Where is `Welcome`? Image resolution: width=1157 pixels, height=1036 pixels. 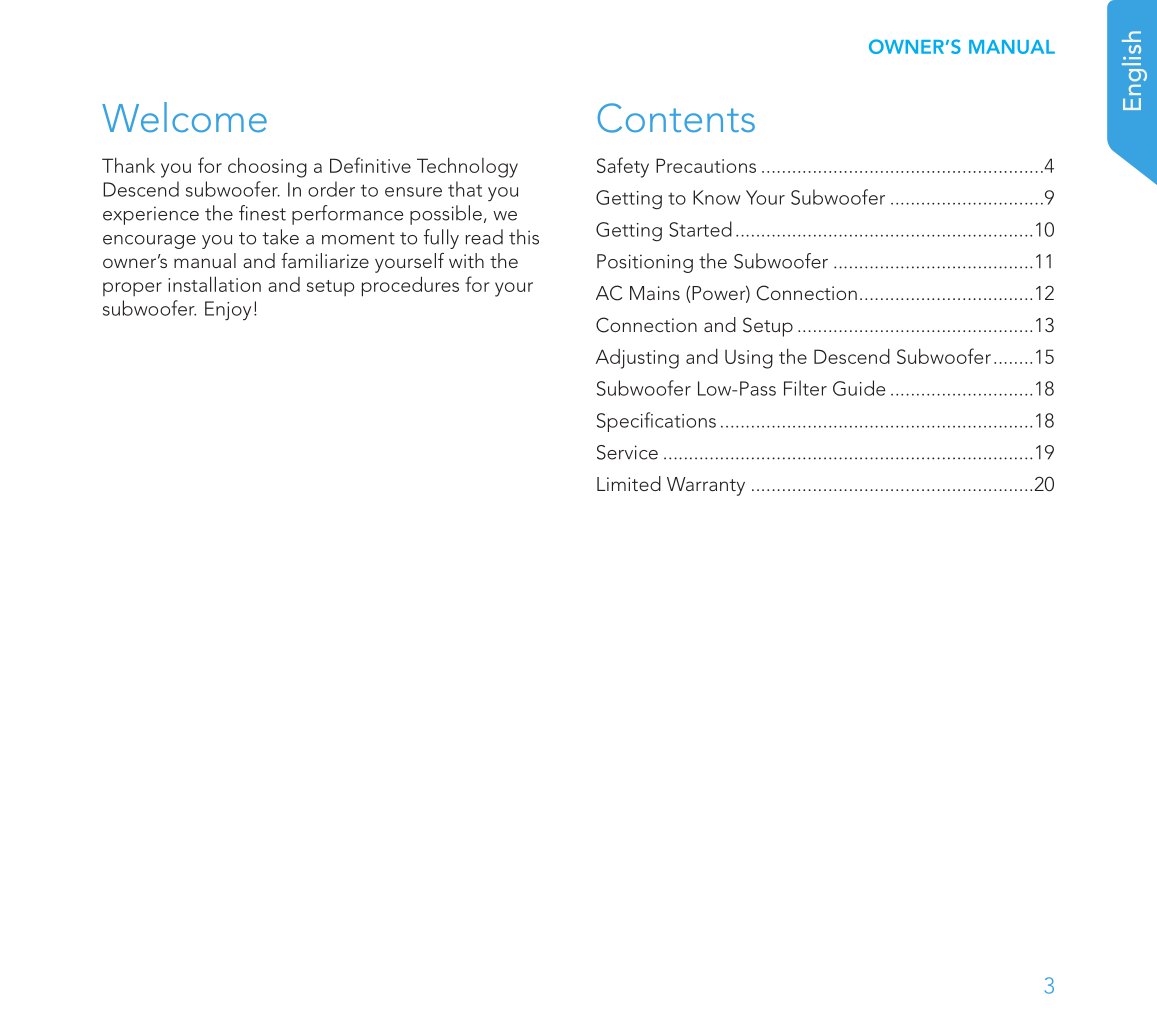 Welcome is located at coordinates (184, 117).
